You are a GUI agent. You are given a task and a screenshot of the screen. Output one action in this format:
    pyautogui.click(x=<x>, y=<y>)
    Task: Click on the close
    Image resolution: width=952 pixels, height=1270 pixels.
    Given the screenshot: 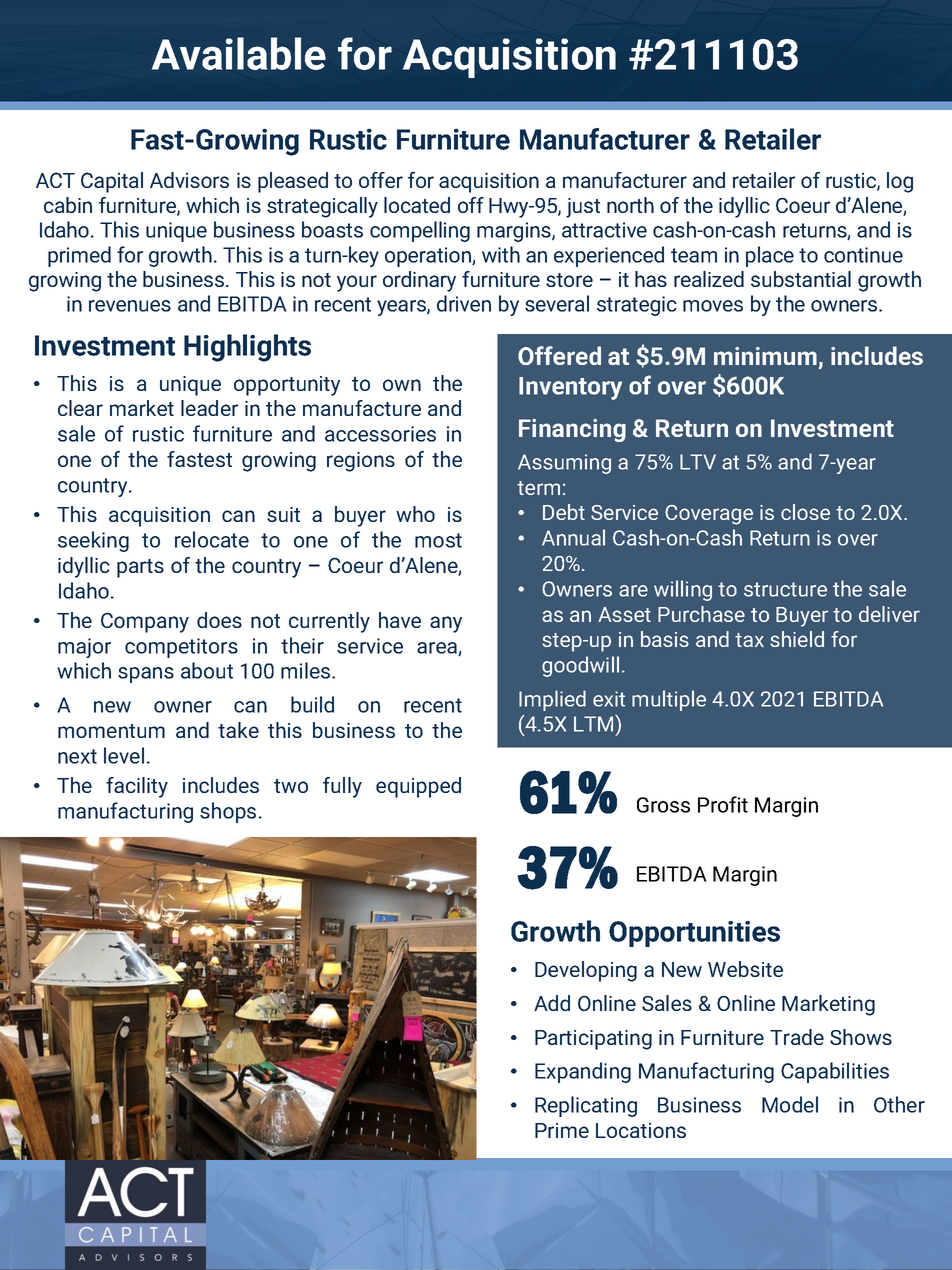 What is the action you would take?
    pyautogui.click(x=805, y=512)
